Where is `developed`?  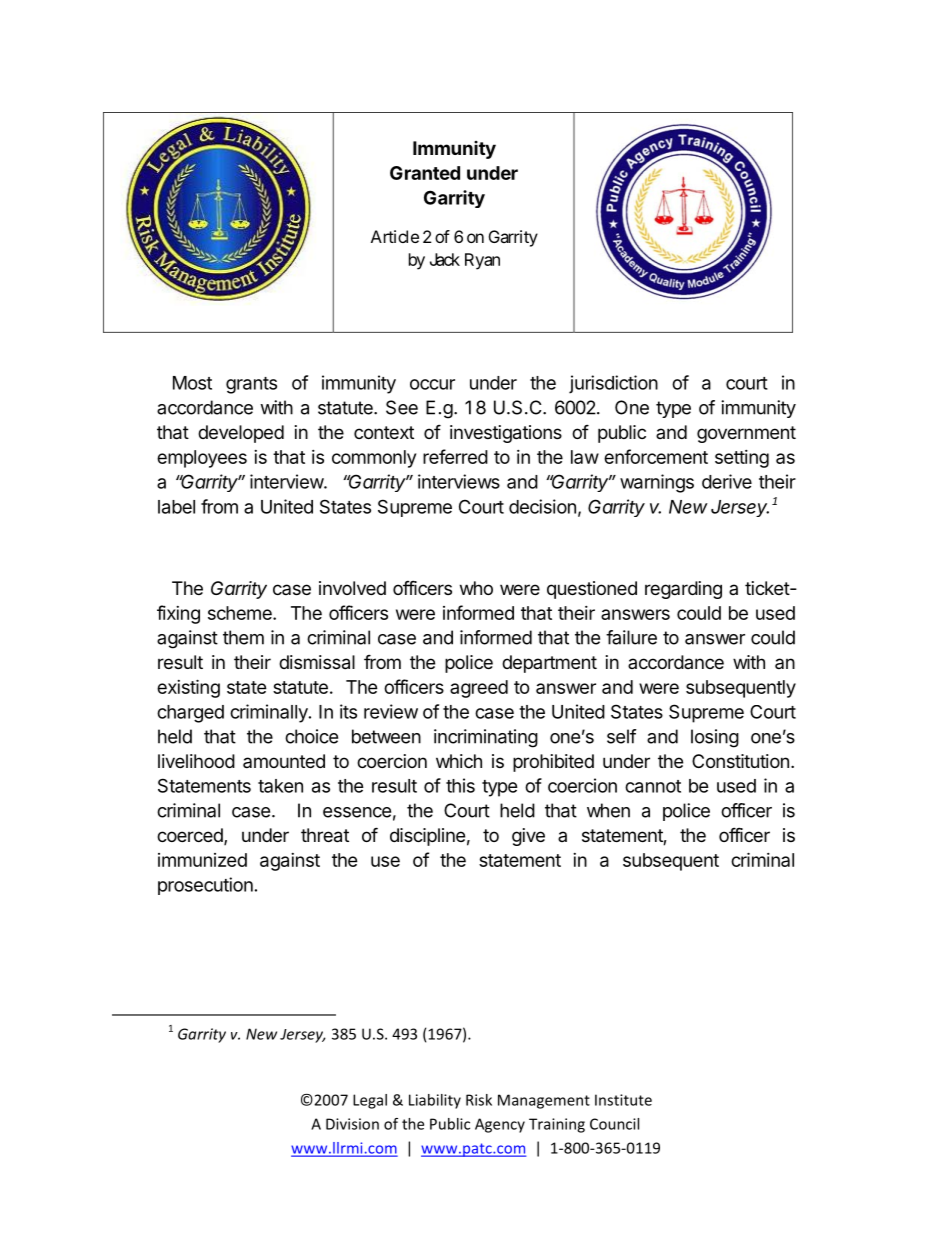 developed is located at coordinates (241, 434).
